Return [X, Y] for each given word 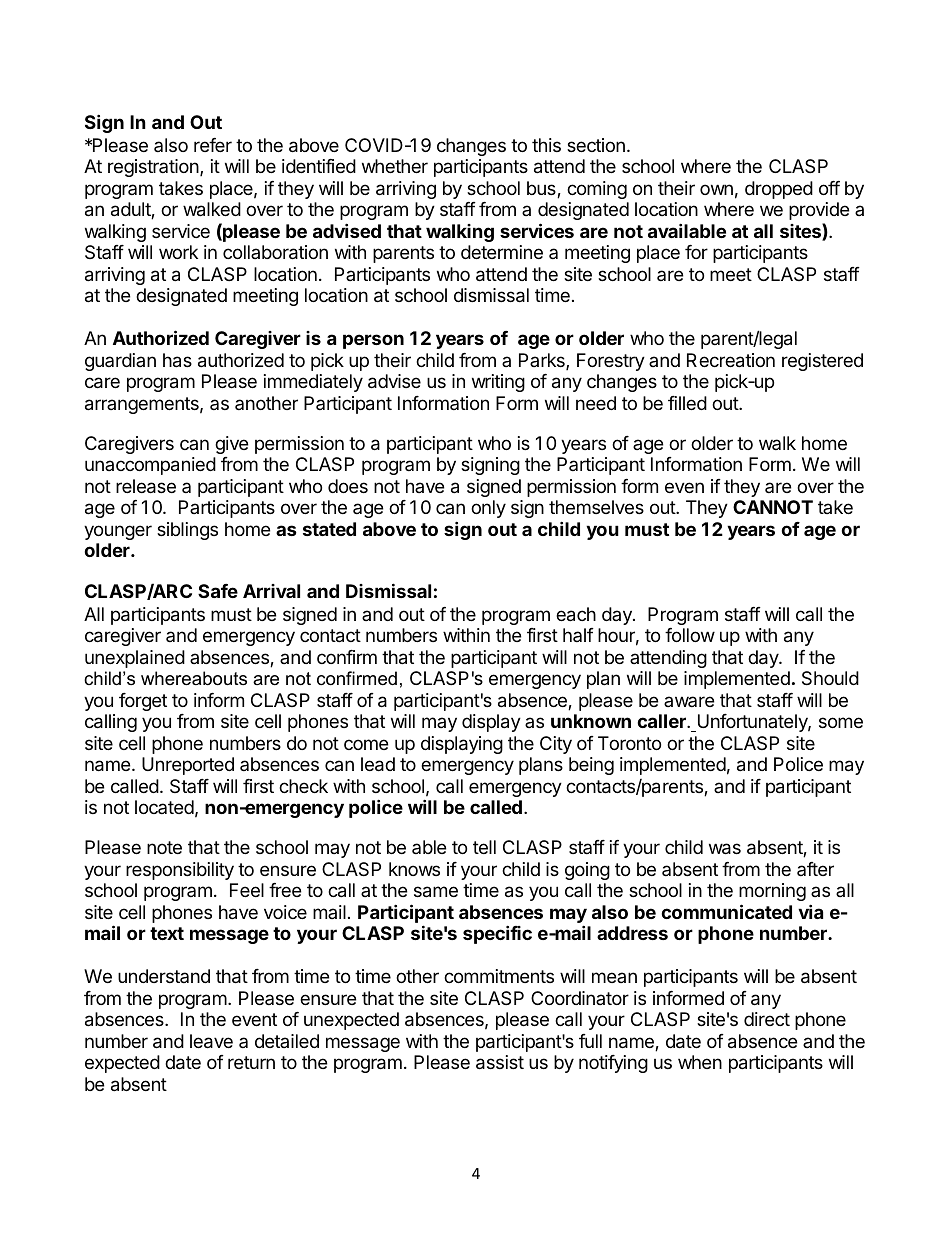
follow [690, 635]
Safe [218, 591]
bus [542, 189]
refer [213, 145]
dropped [779, 190]
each [576, 614]
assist [500, 1062]
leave [211, 1041]
